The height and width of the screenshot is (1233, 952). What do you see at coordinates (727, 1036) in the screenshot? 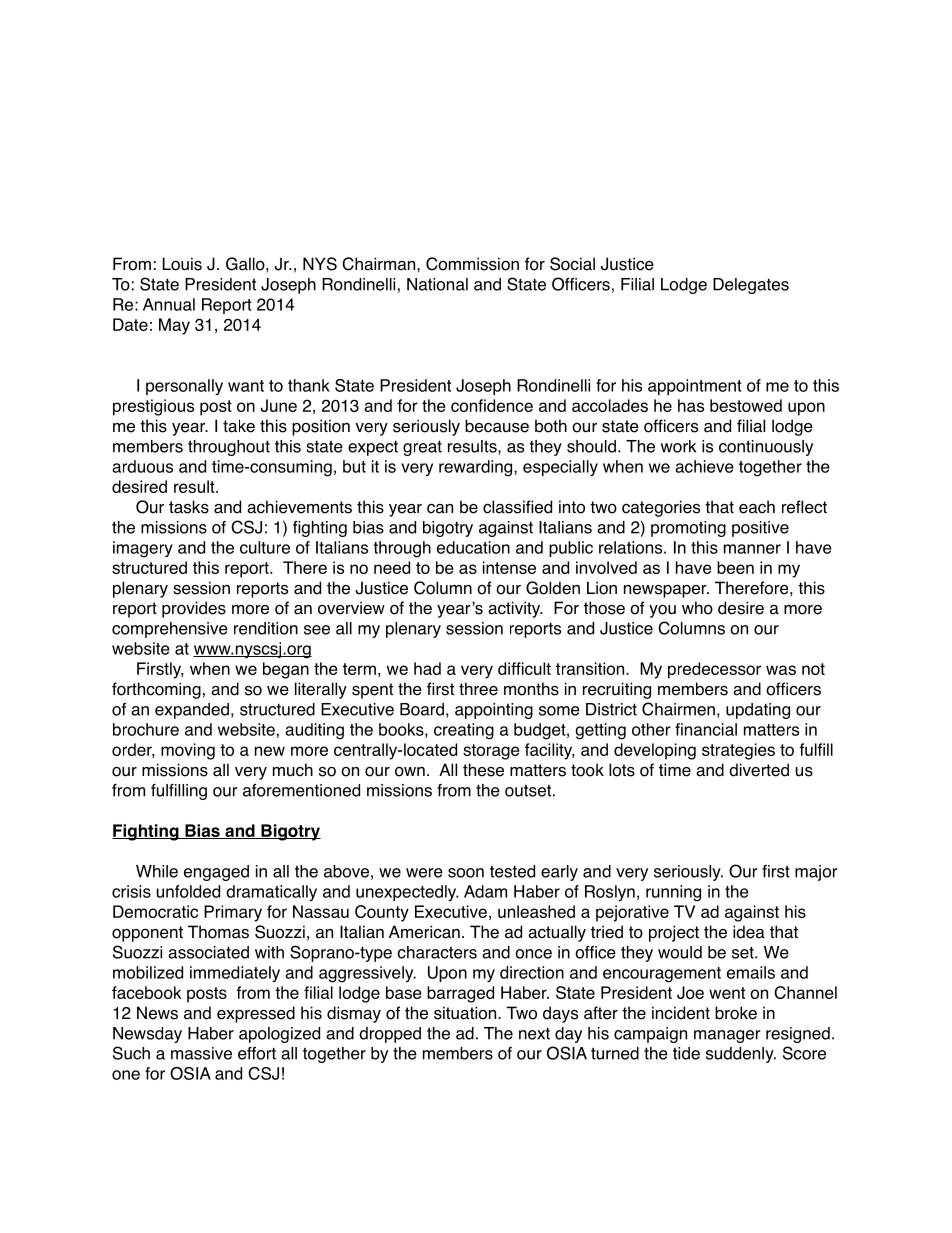
I see `manager` at bounding box center [727, 1036].
